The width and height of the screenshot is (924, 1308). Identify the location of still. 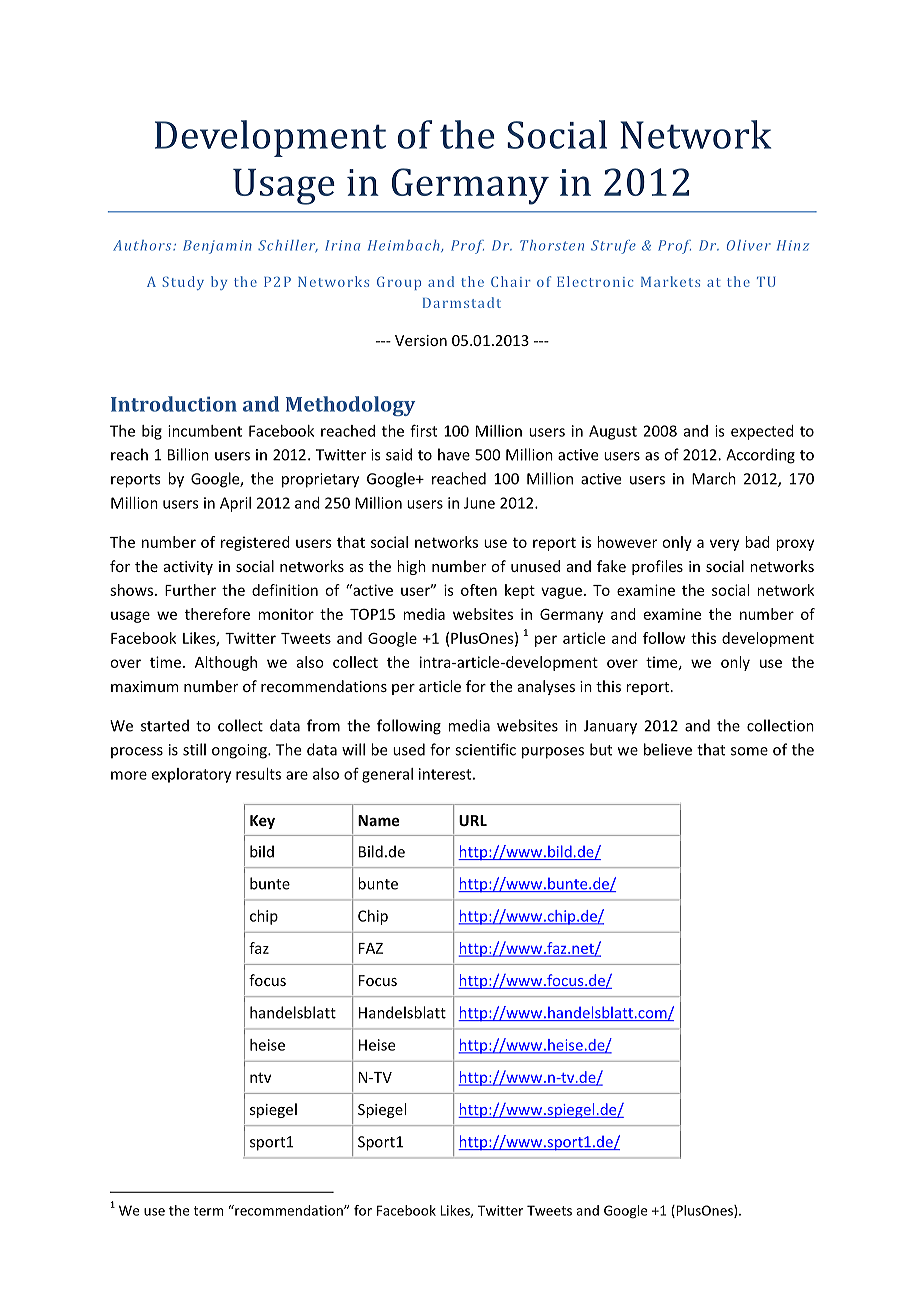
(194, 749).
